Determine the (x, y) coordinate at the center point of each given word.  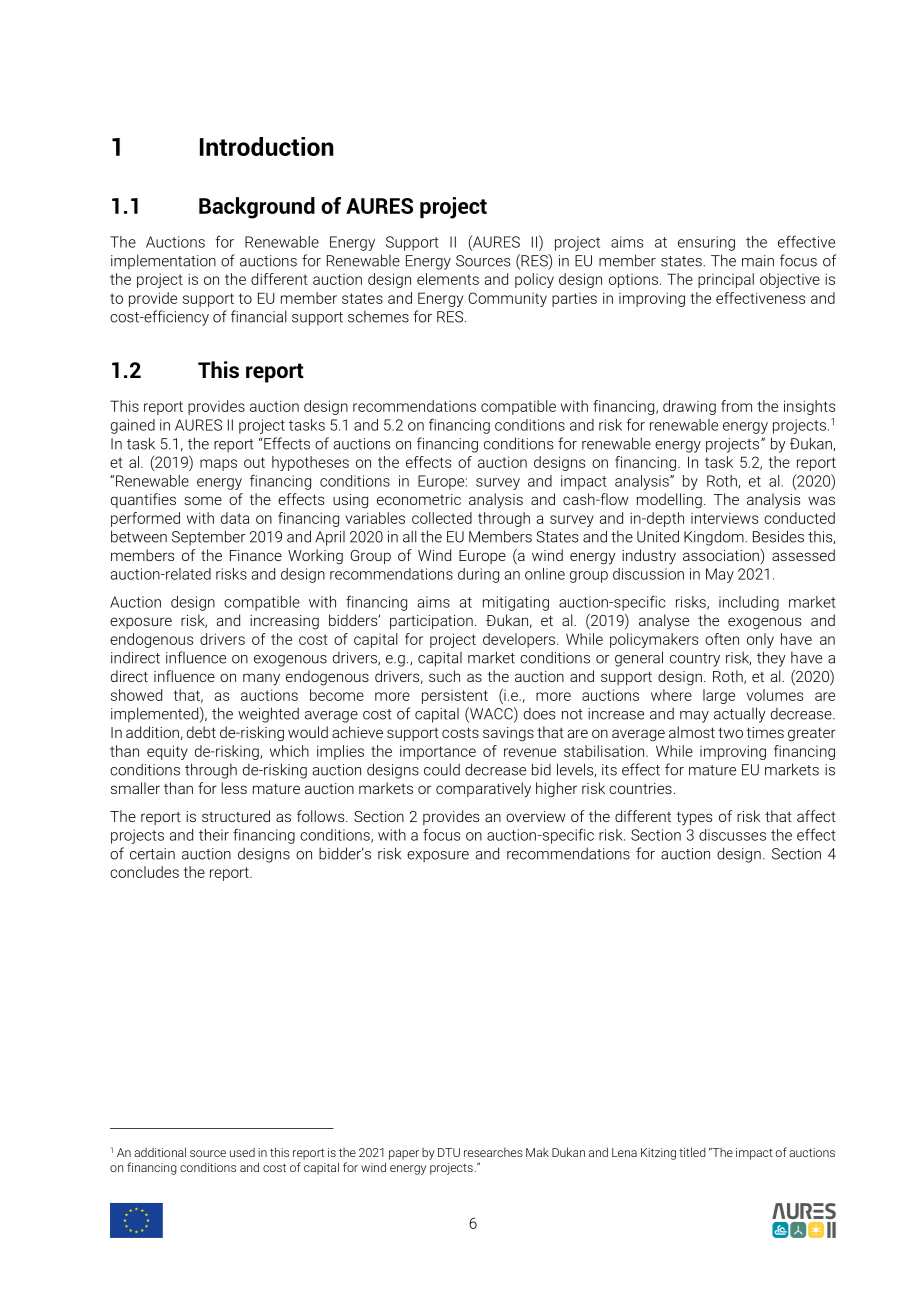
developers (520, 640)
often (722, 639)
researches (493, 1152)
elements (448, 279)
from (736, 406)
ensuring (706, 243)
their (214, 835)
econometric (419, 499)
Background (257, 208)
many (261, 679)
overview (535, 816)
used (242, 1152)
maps (218, 465)
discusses (732, 835)
